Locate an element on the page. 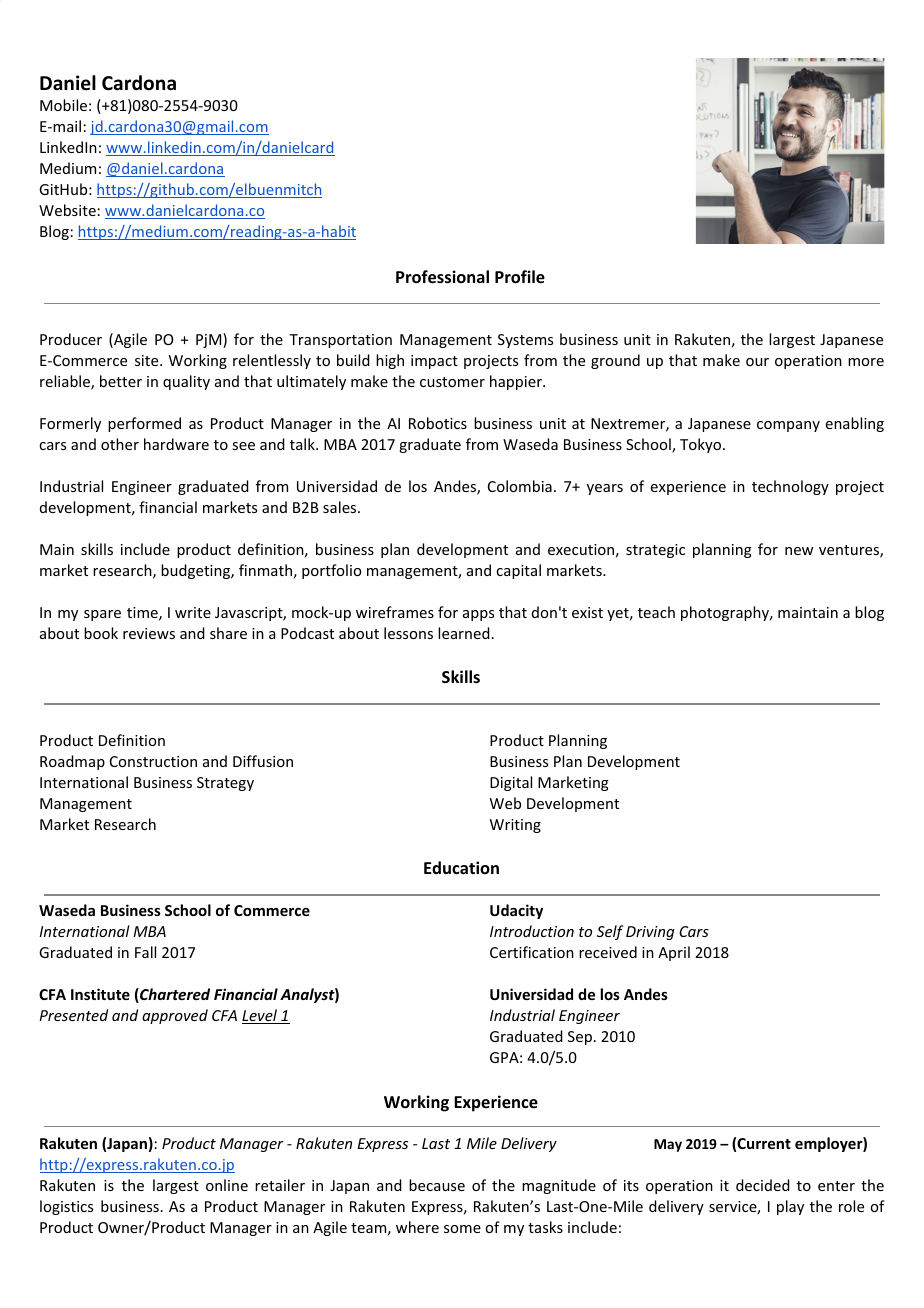 The width and height of the document is (924, 1308). Professional is located at coordinates (442, 277).
